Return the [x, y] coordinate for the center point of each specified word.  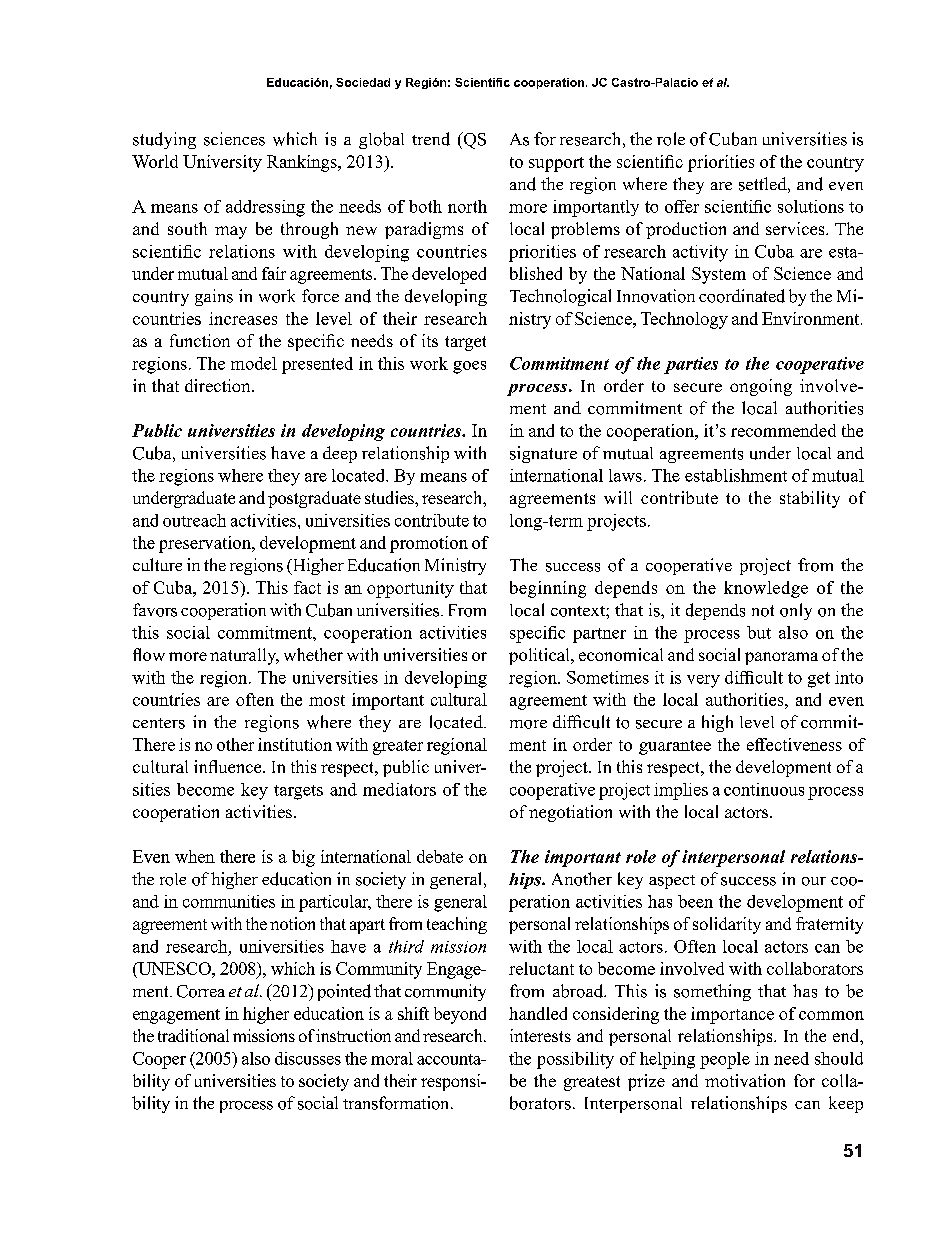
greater [398, 747]
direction [219, 385]
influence [229, 766]
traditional [193, 1035]
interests [540, 1035]
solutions [811, 206]
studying [164, 140]
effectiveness [794, 744]
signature [543, 454]
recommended [783, 430]
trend [431, 139]
